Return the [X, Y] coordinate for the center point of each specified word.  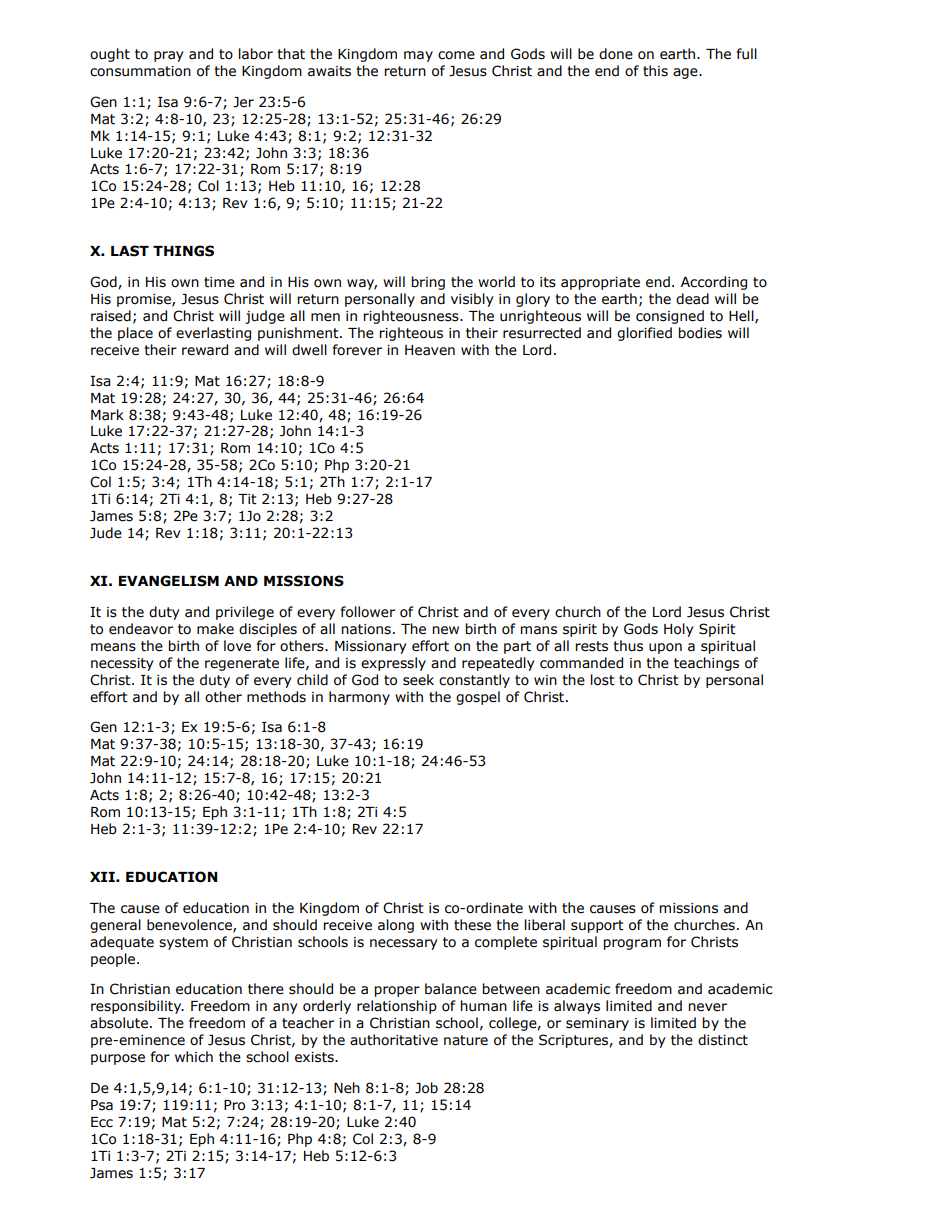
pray [169, 56]
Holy [679, 630]
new [445, 630]
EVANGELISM [169, 581]
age [686, 73]
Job [426, 1088]
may [418, 56]
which [194, 1057]
